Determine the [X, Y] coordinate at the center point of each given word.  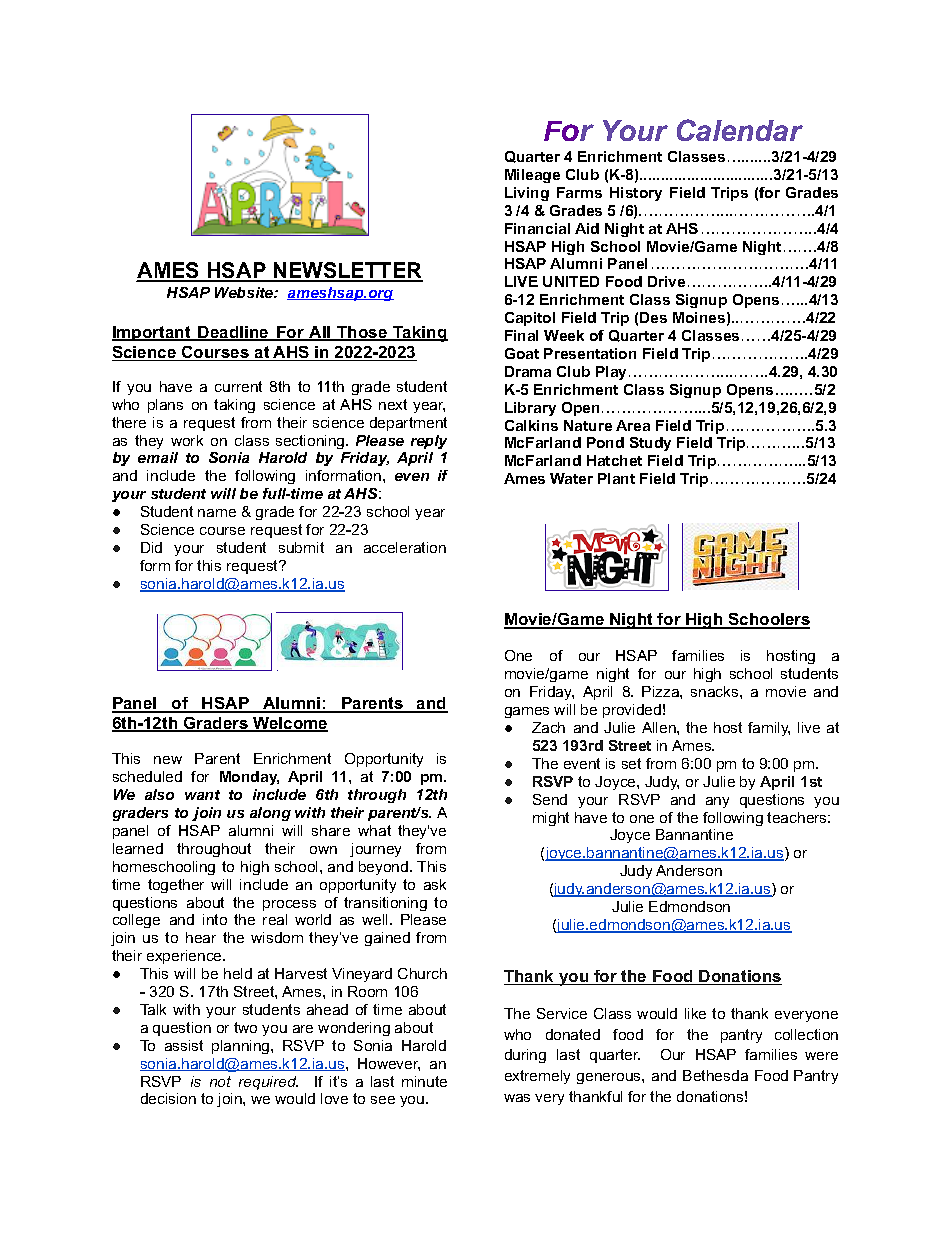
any [717, 802]
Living [527, 194]
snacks [716, 691]
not [220, 1081]
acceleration [405, 547]
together [176, 886]
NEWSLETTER [347, 272]
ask [435, 884]
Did [151, 547]
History [636, 194]
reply [429, 442]
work [187, 440]
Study [650, 444]
